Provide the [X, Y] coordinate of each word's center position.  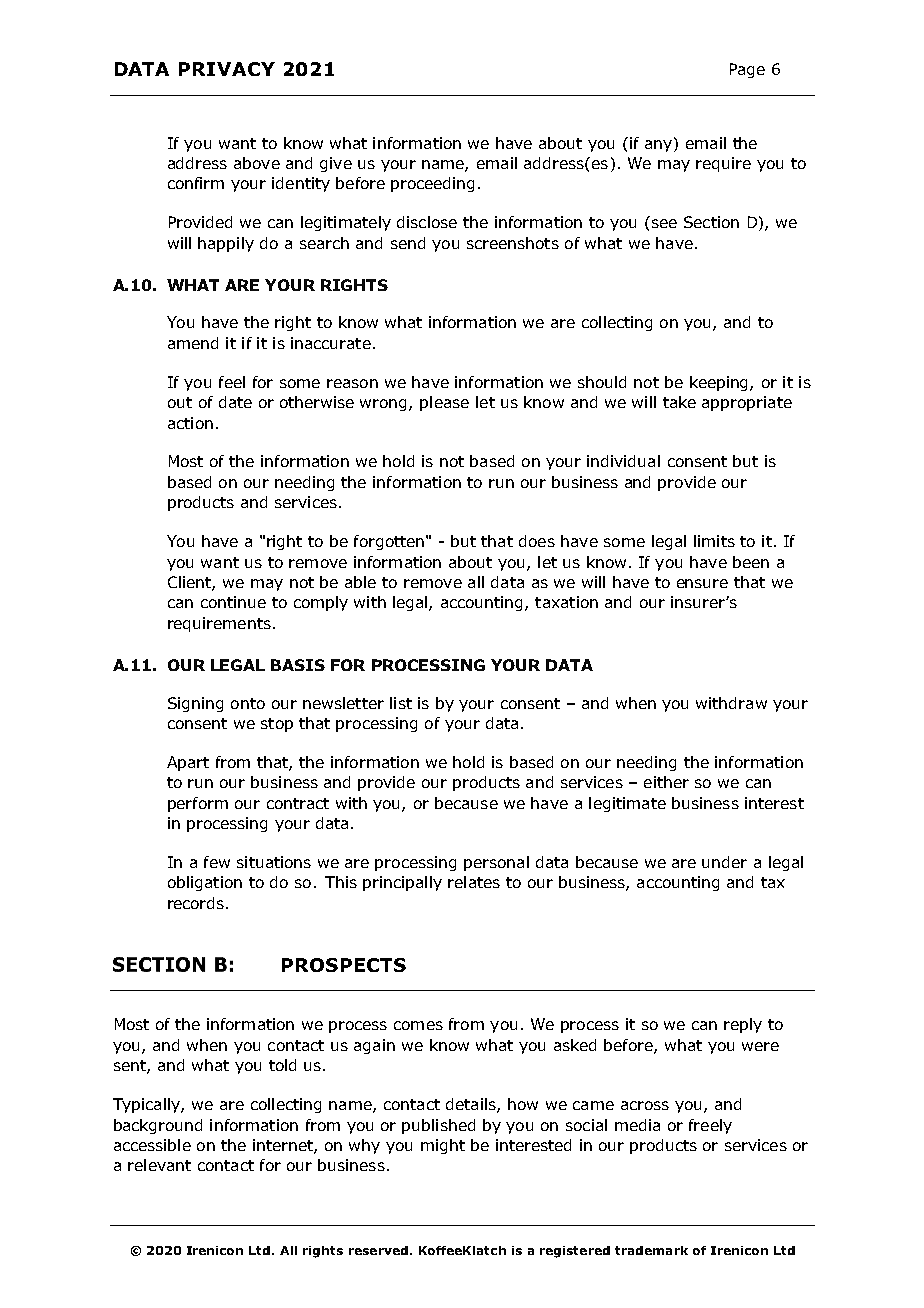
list [401, 703]
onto [248, 703]
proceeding [432, 184]
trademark [651, 1250]
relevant [159, 1165]
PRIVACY [227, 69]
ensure [702, 583]
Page [747, 70]
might [443, 1146]
